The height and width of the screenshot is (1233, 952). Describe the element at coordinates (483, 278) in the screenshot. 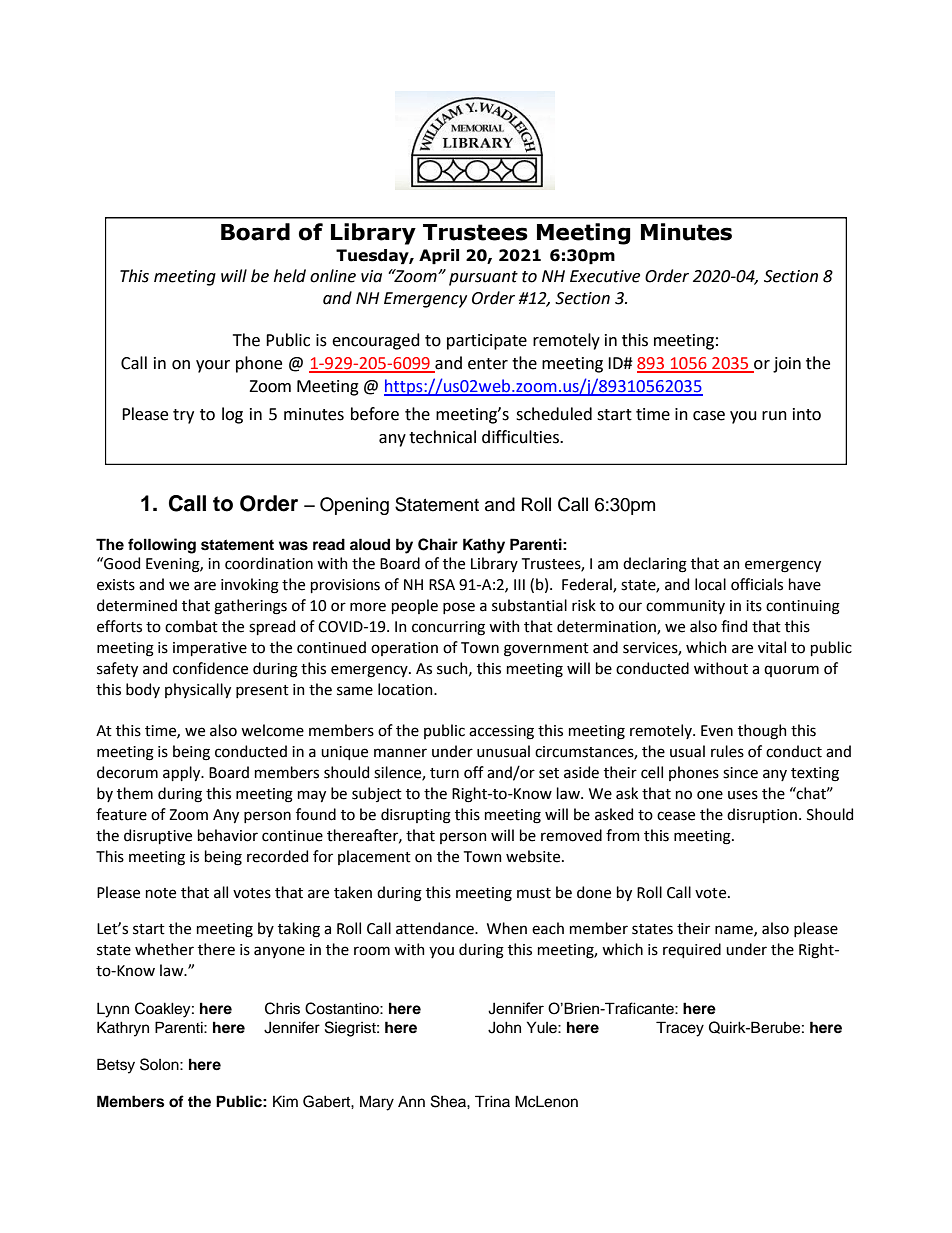

I see `pursuant` at that location.
